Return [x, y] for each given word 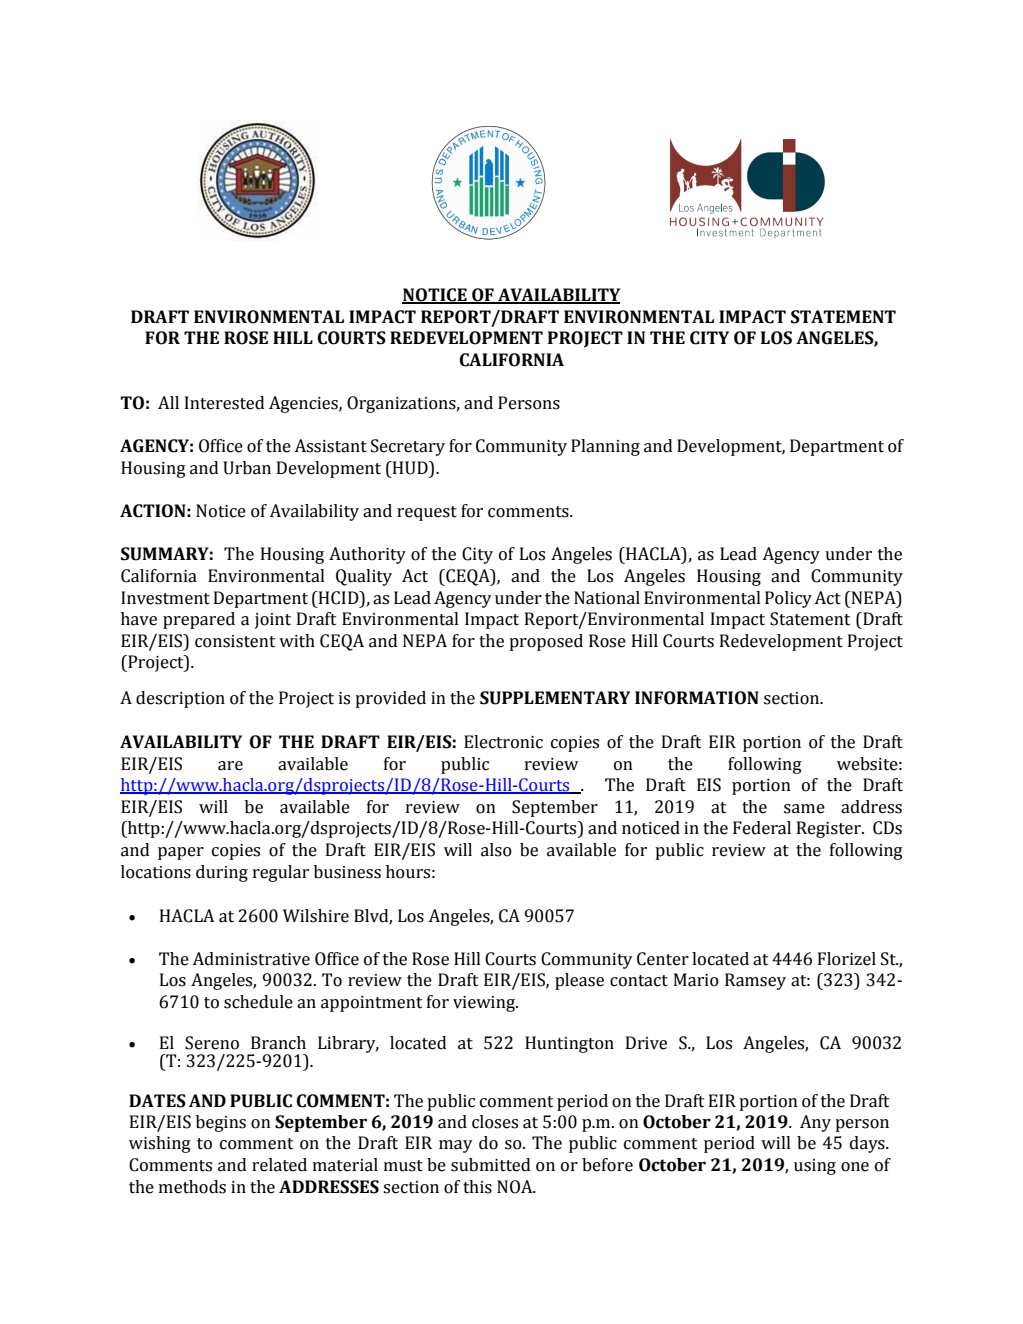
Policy [788, 599]
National [607, 598]
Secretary [408, 447]
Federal [762, 828]
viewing [485, 1004]
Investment [165, 598]
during [222, 873]
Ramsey [755, 981]
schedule [258, 1002]
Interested [224, 403]
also [496, 850]
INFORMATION [697, 698]
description [180, 699]
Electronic [503, 742]
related [279, 1165]
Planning [605, 447]
